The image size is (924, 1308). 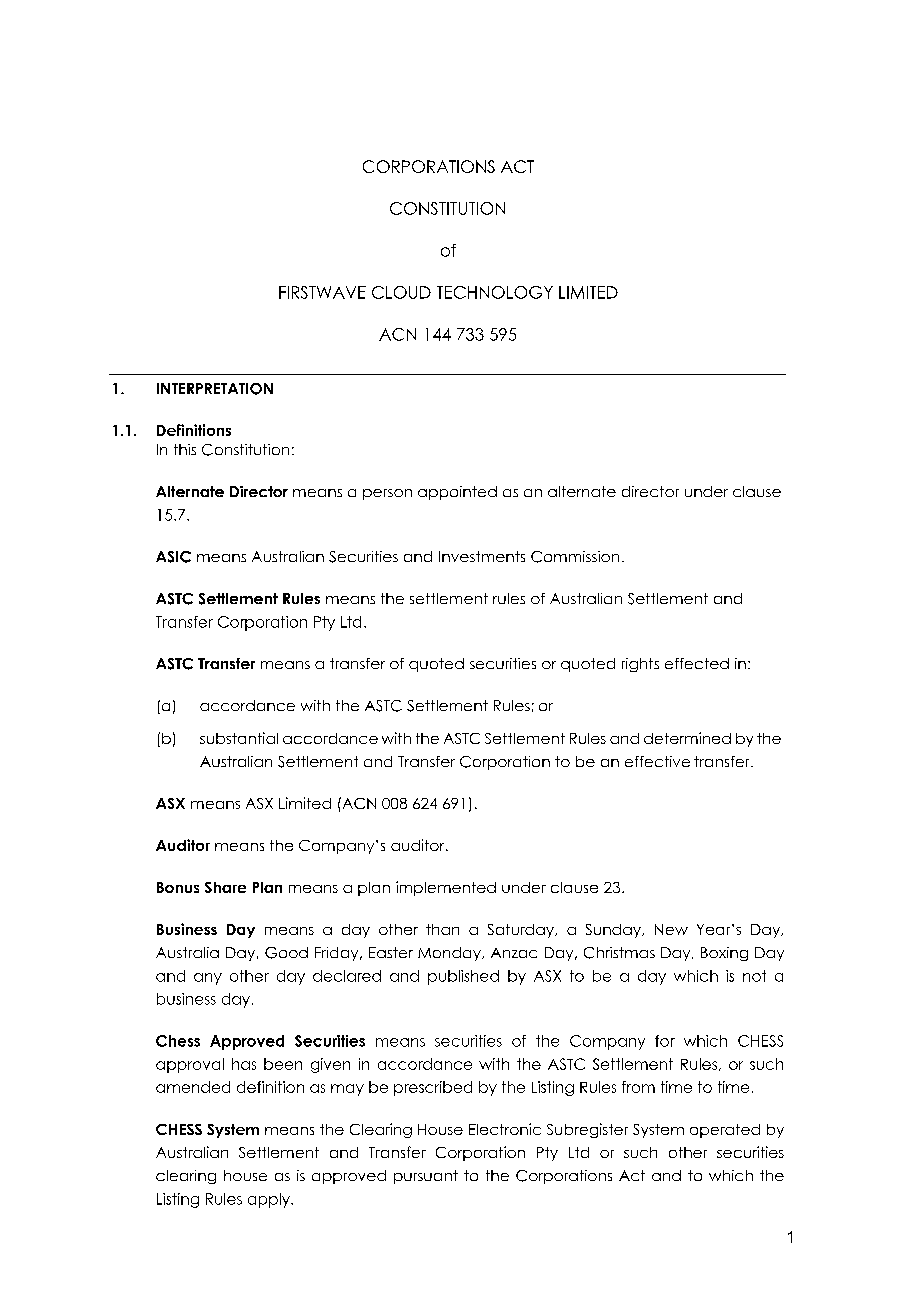 I want to click on implemented, so click(x=446, y=888).
